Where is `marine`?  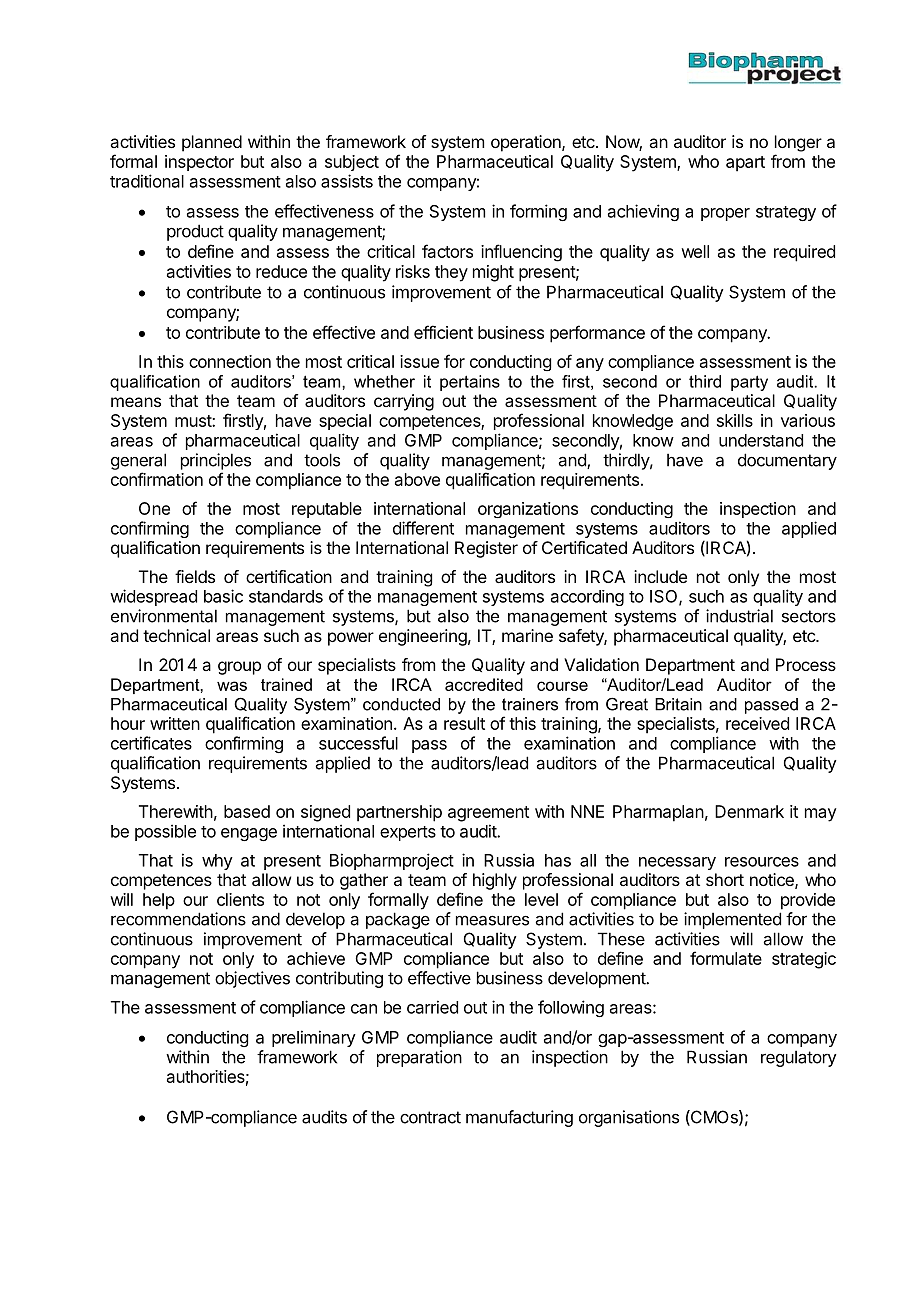
marine is located at coordinates (527, 635).
